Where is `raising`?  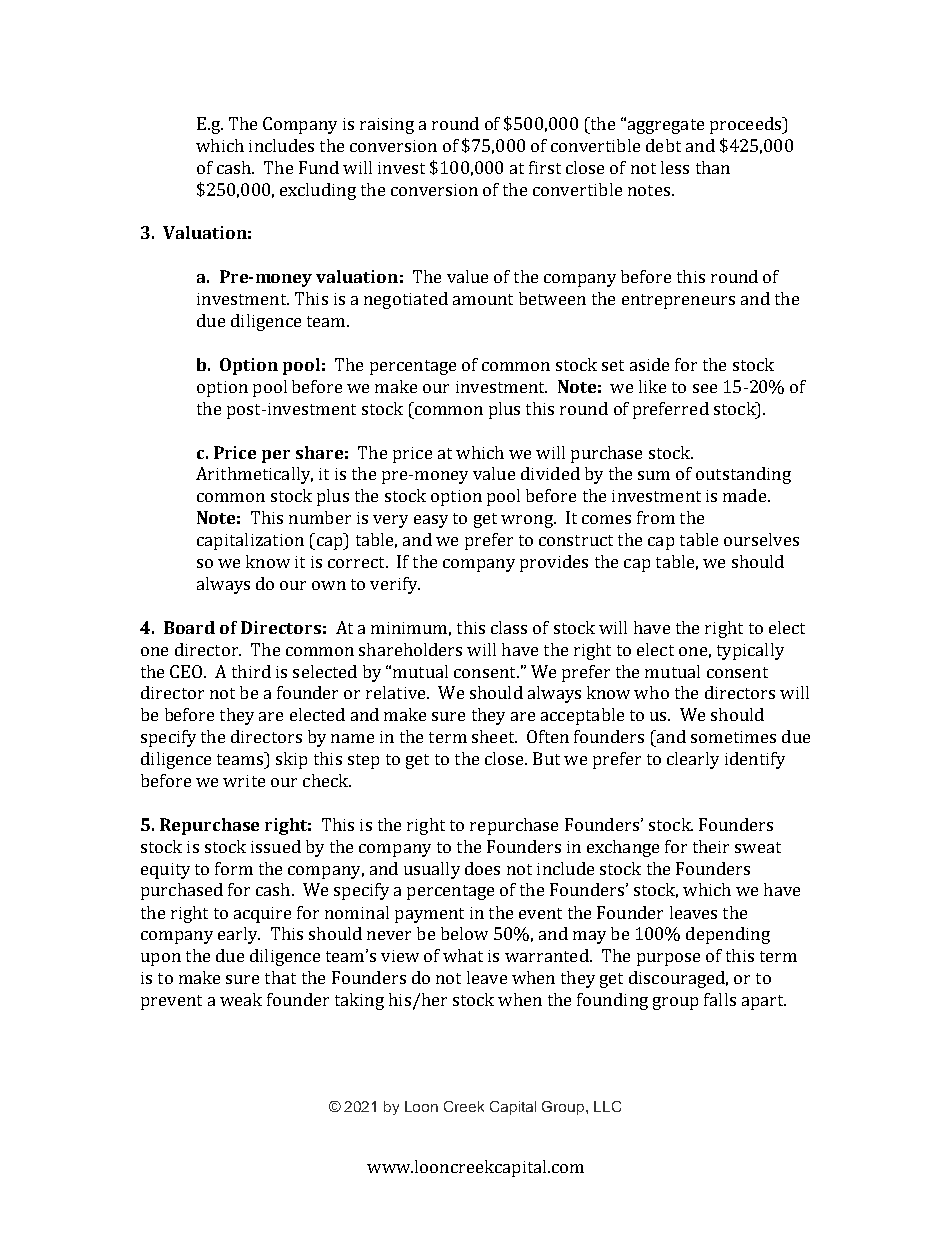
raising is located at coordinates (387, 126).
